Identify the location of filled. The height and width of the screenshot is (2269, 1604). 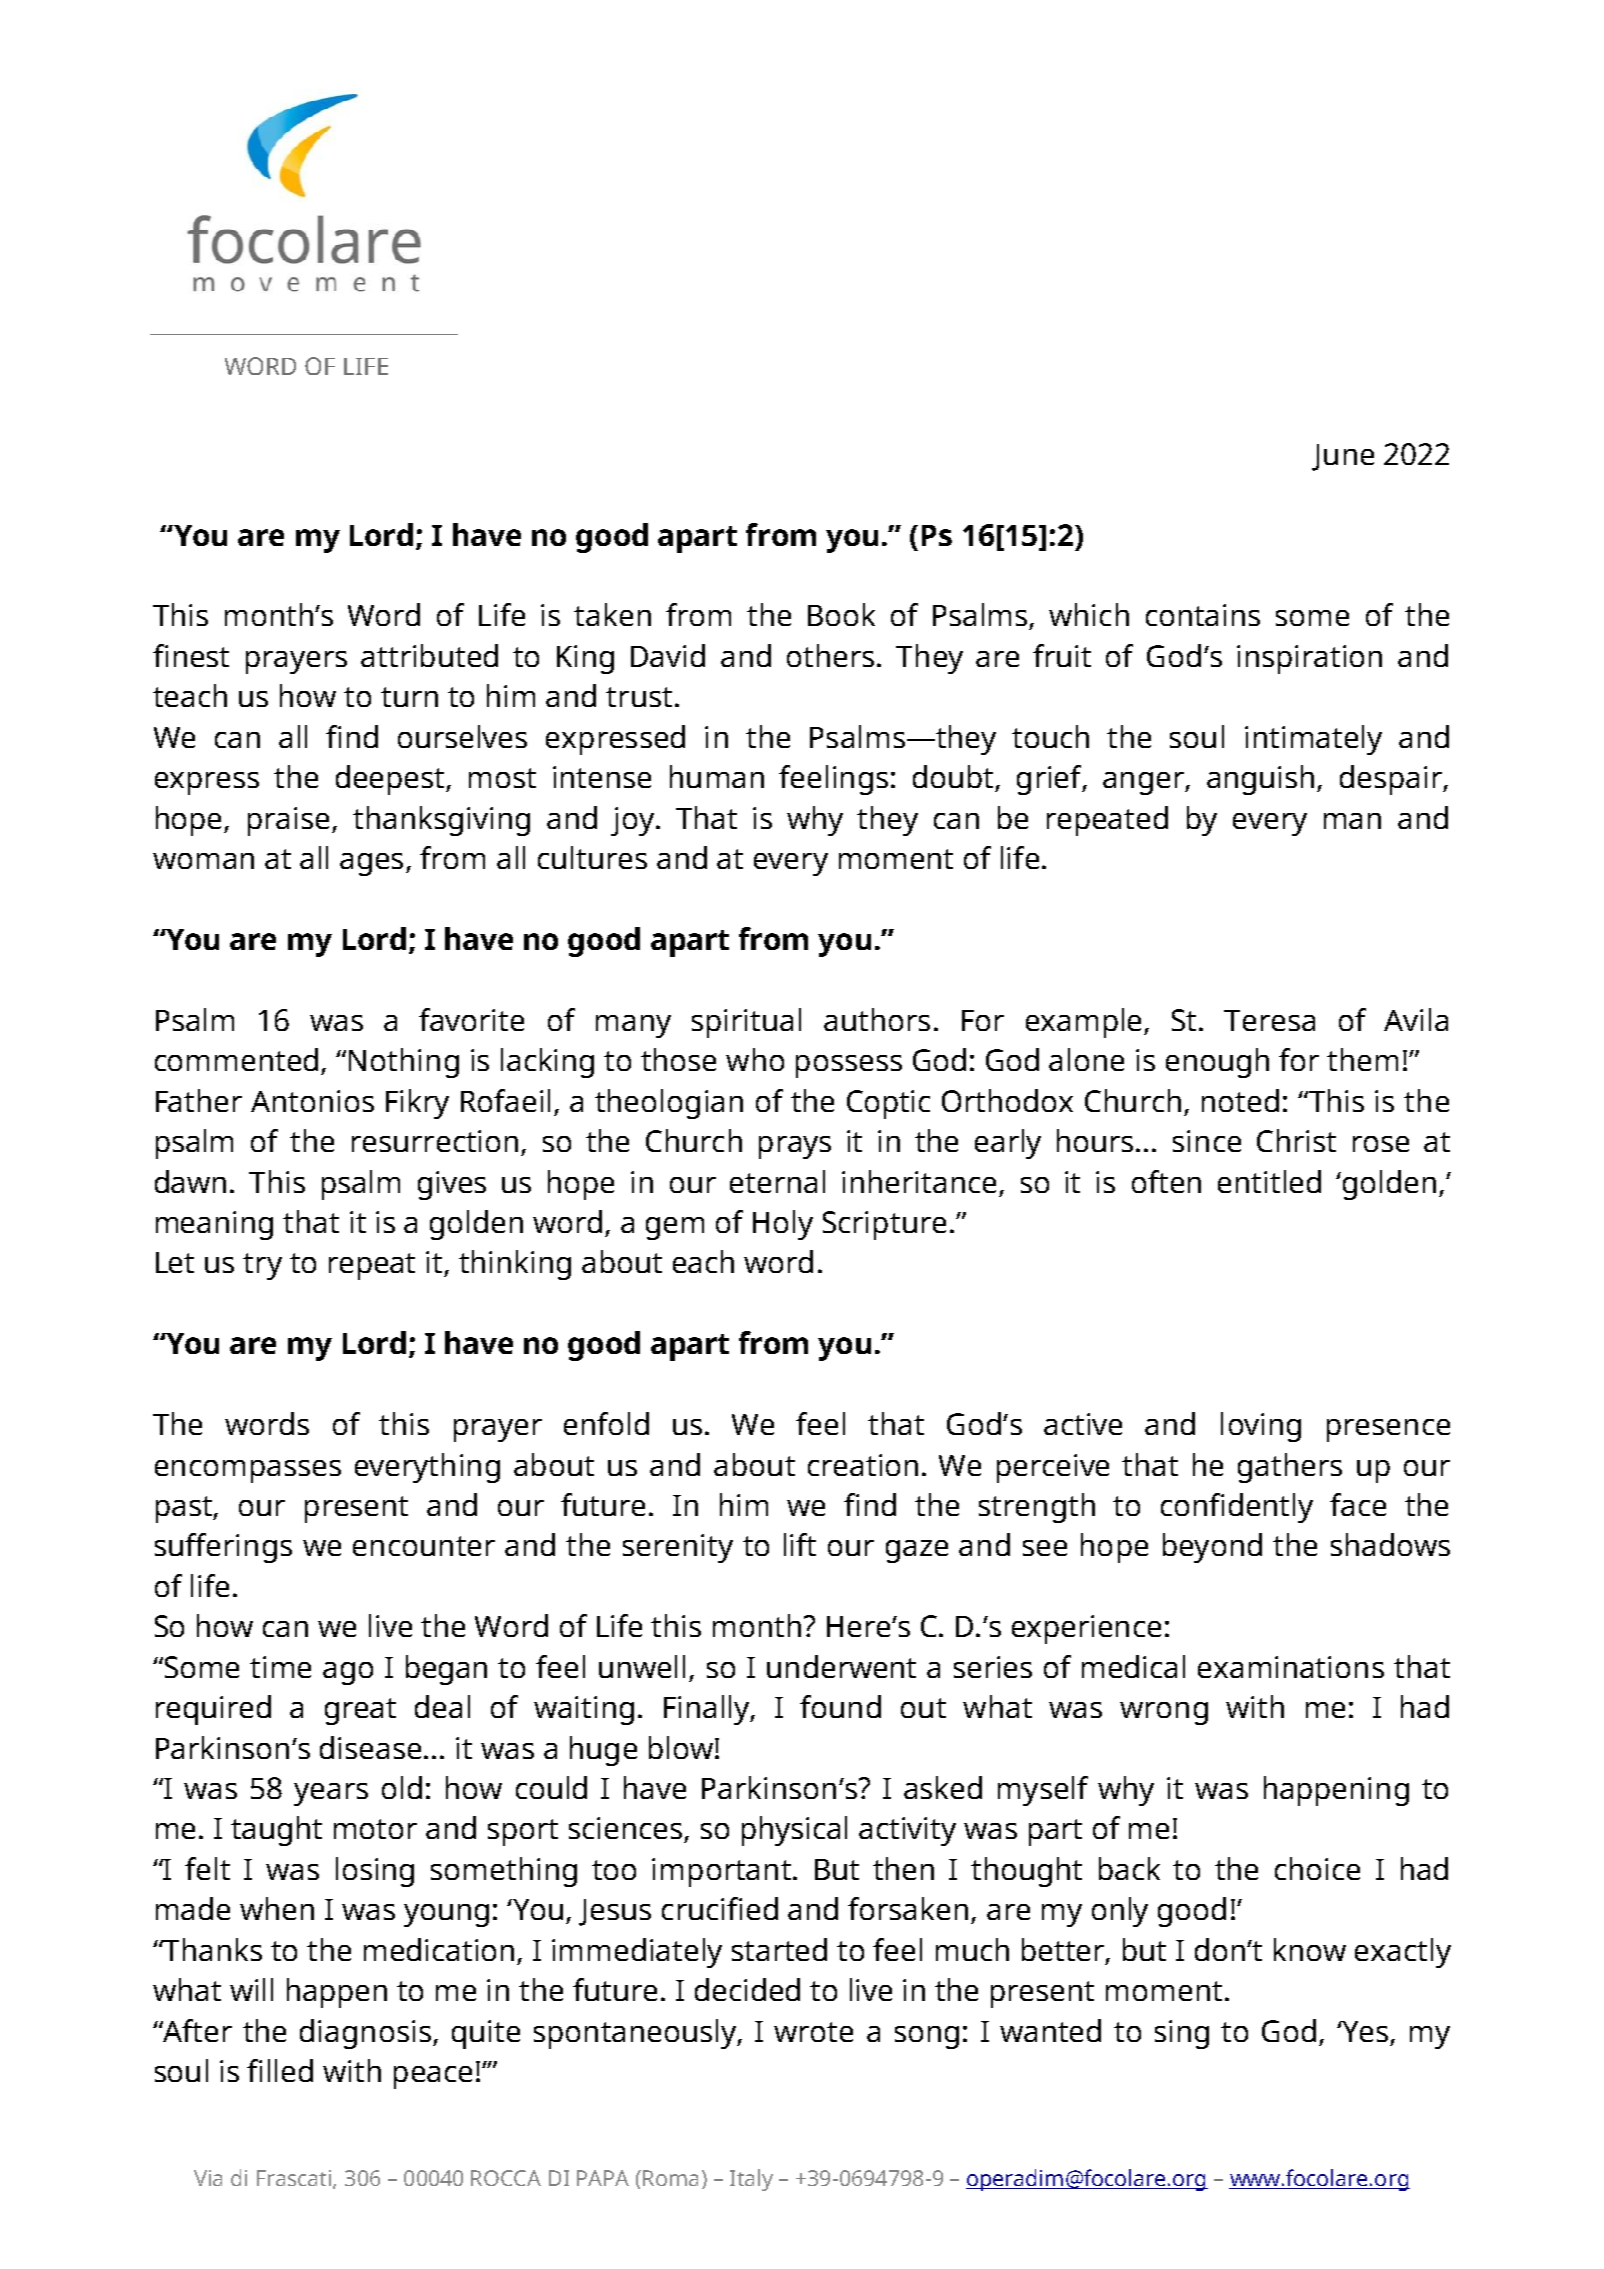
(280, 2070).
